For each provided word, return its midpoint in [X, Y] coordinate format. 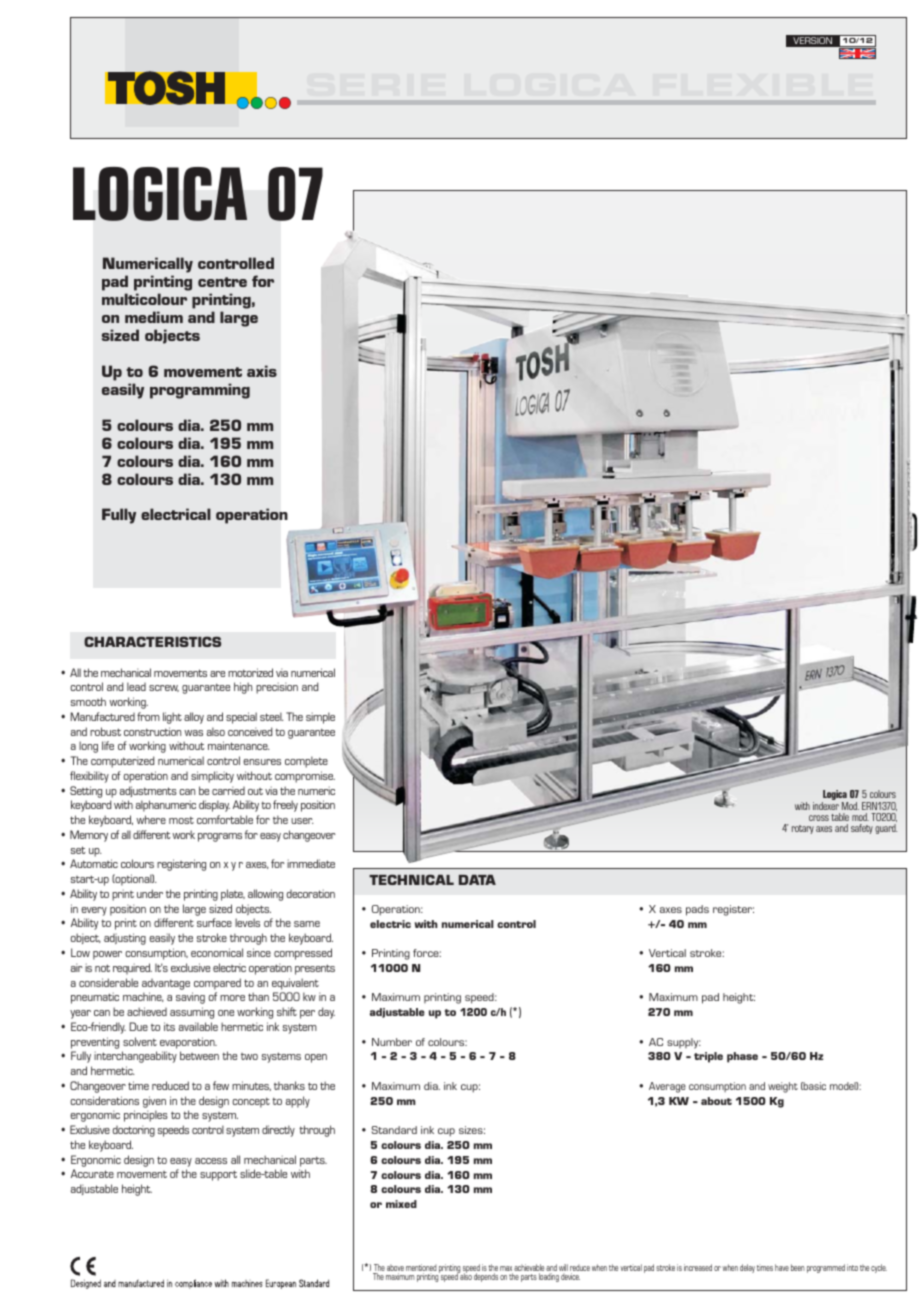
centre [222, 282]
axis [262, 371]
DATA [477, 880]
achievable [529, 1269]
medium [154, 317]
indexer [826, 806]
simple [320, 718]
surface [214, 922]
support [218, 1175]
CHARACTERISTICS [152, 641]
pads [697, 910]
